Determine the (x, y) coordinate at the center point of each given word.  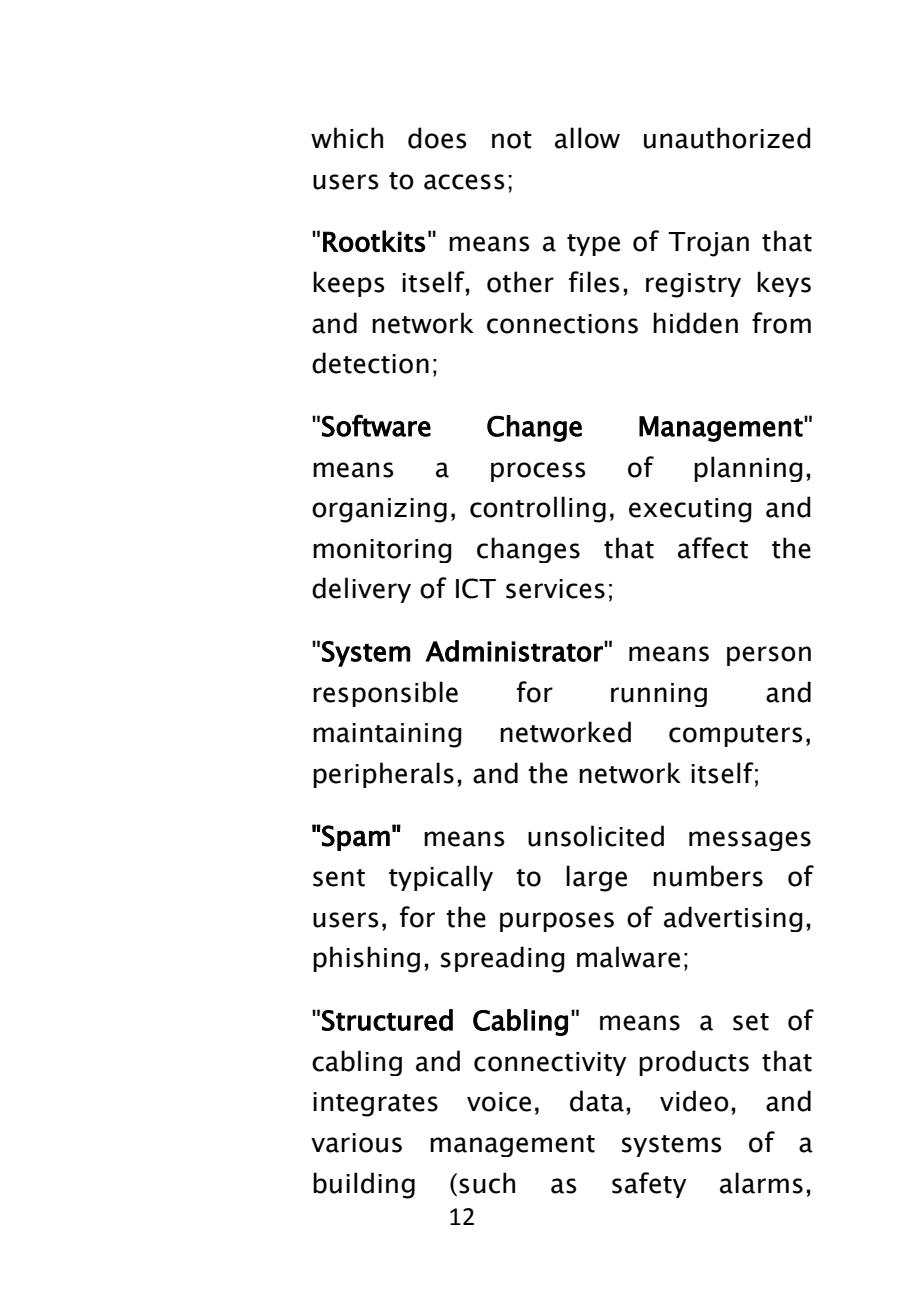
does (437, 138)
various (356, 1143)
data (597, 1101)
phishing (366, 959)
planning (748, 469)
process (538, 472)
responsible (385, 694)
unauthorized (727, 138)
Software (376, 425)
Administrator (515, 651)
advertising (733, 919)
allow (587, 138)
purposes (557, 922)
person (769, 656)
